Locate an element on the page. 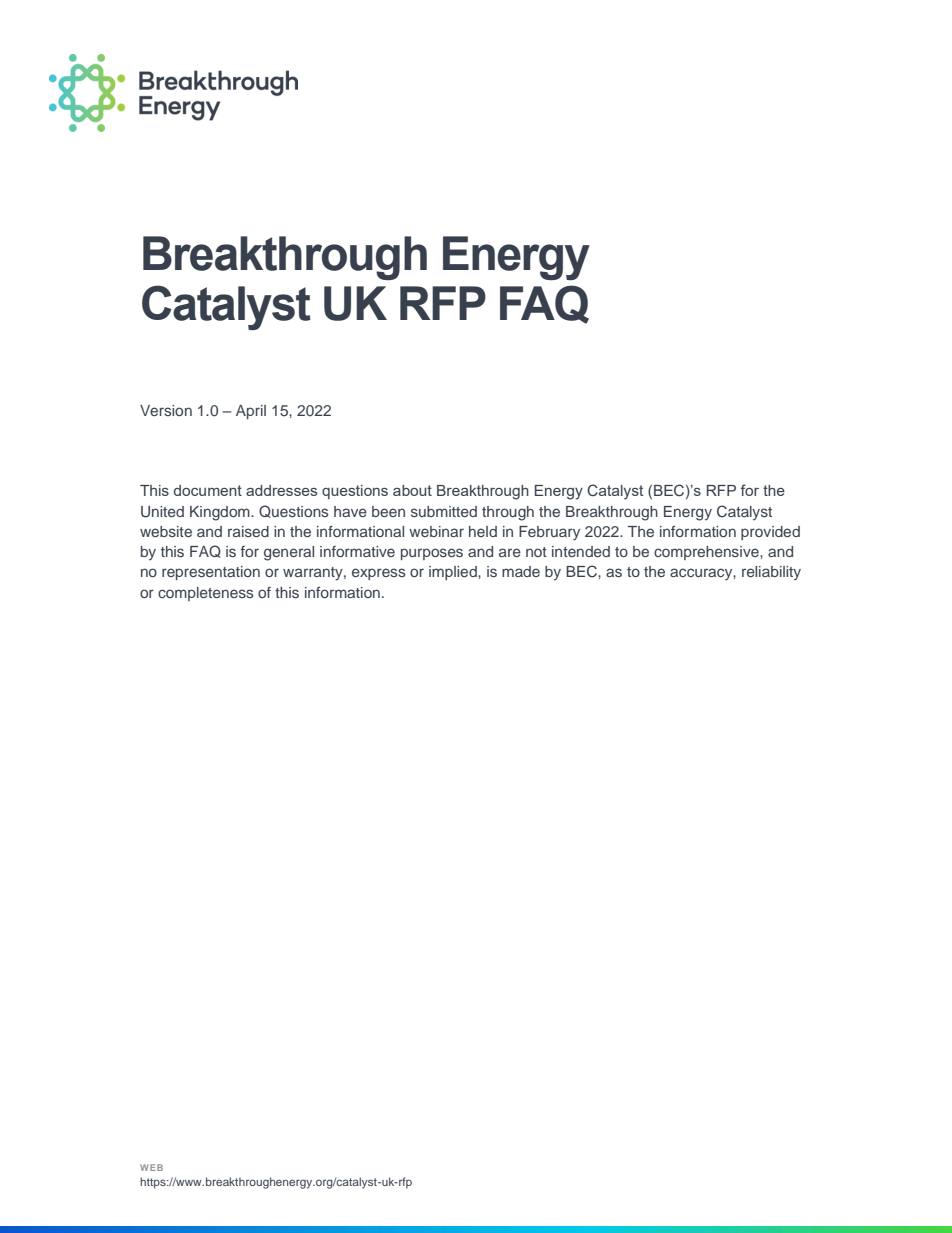  April is located at coordinates (251, 412).
